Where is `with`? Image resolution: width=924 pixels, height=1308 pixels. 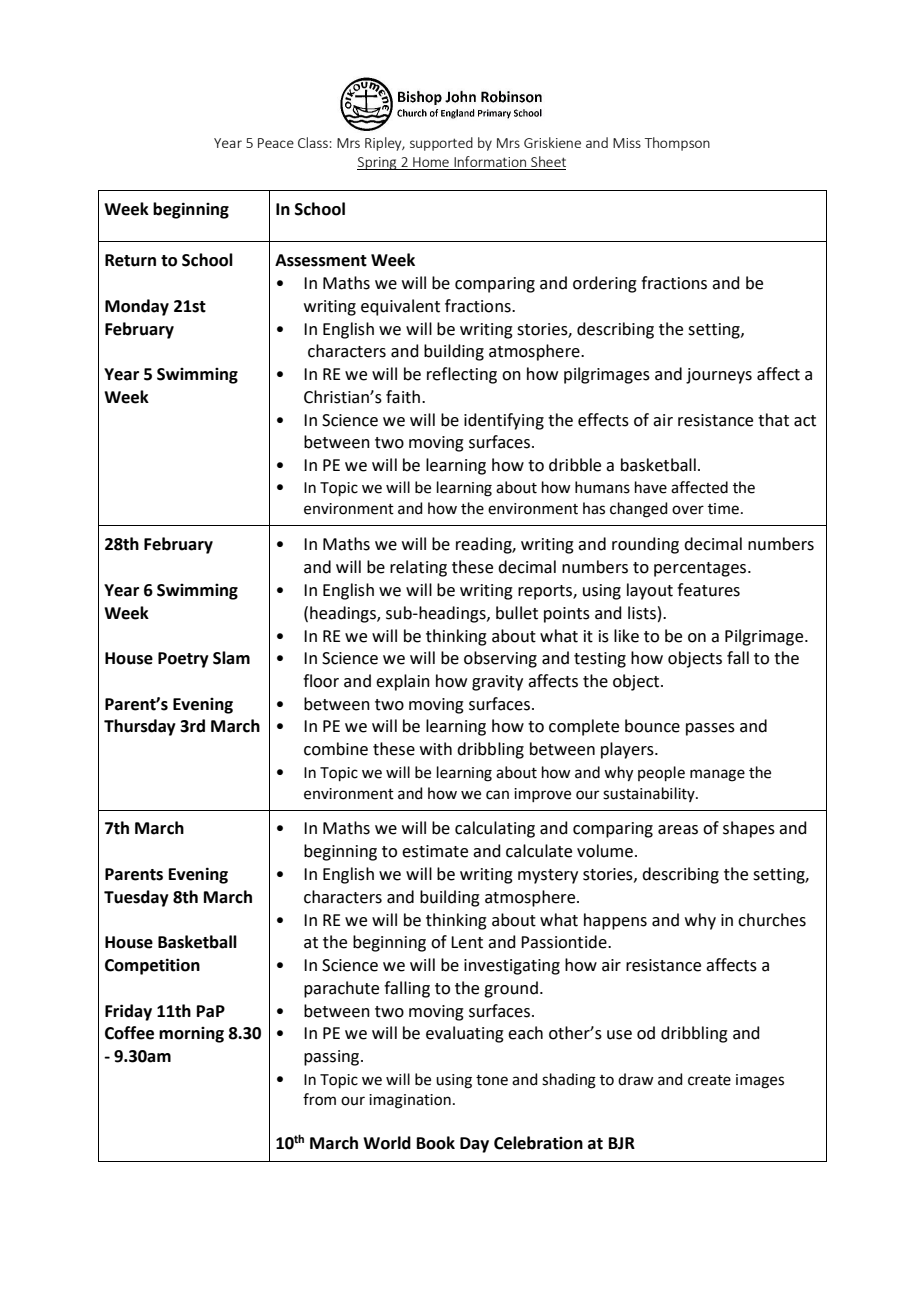
with is located at coordinates (436, 749).
